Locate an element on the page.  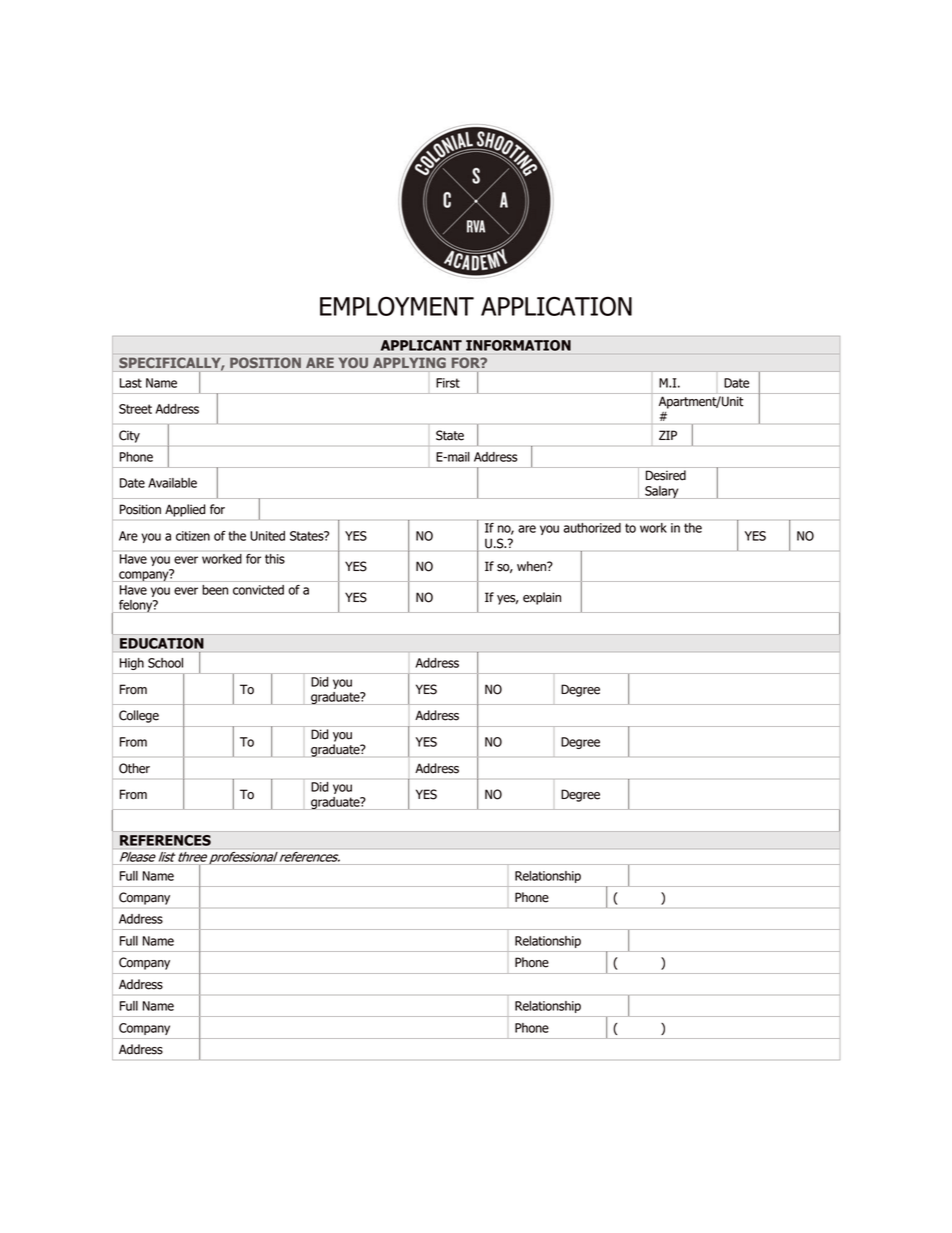
ZIP is located at coordinates (668, 435).
